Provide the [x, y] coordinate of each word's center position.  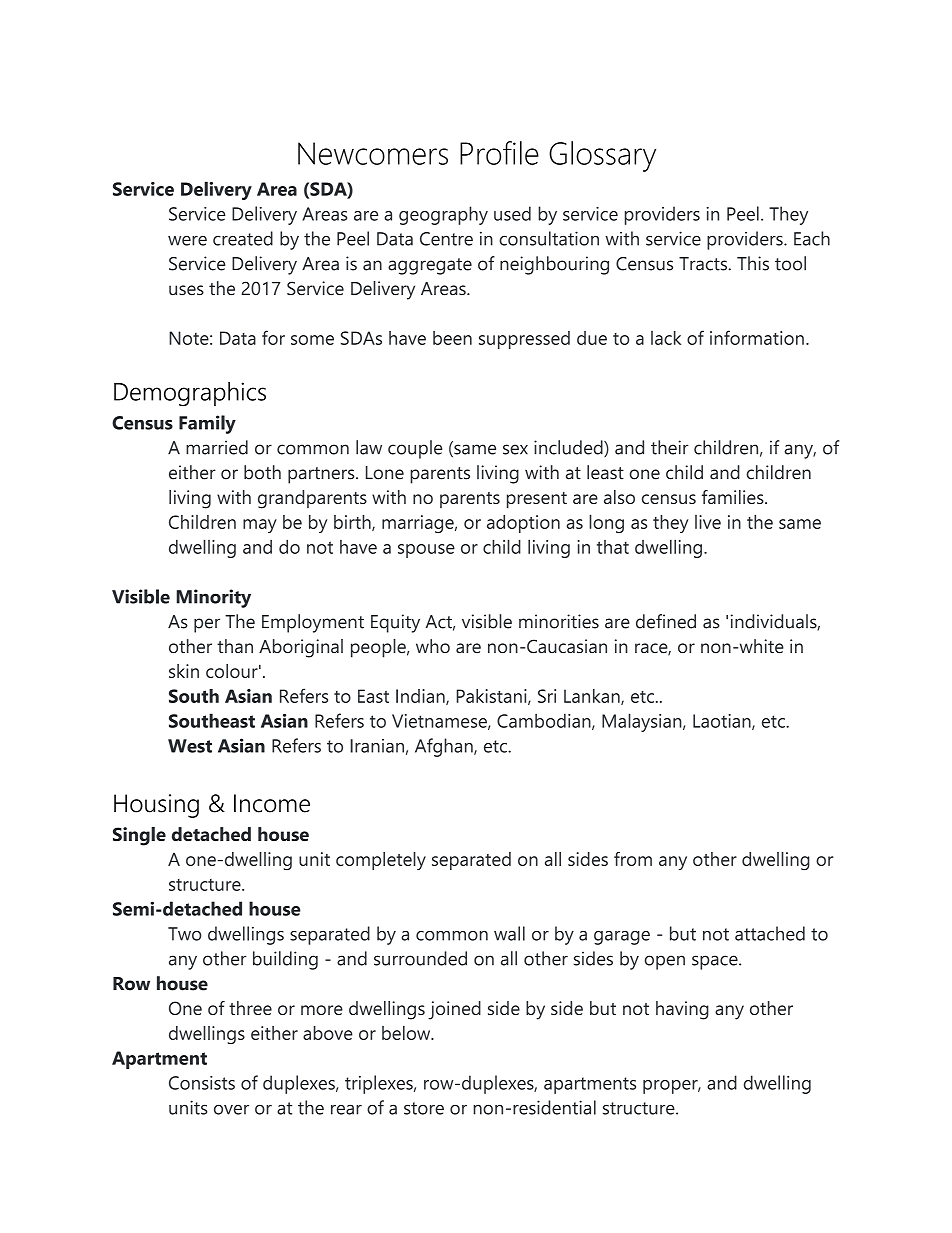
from [633, 859]
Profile [499, 153]
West [190, 746]
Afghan [445, 747]
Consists [202, 1083]
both [262, 472]
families [734, 497]
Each [812, 238]
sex [515, 449]
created [243, 238]
